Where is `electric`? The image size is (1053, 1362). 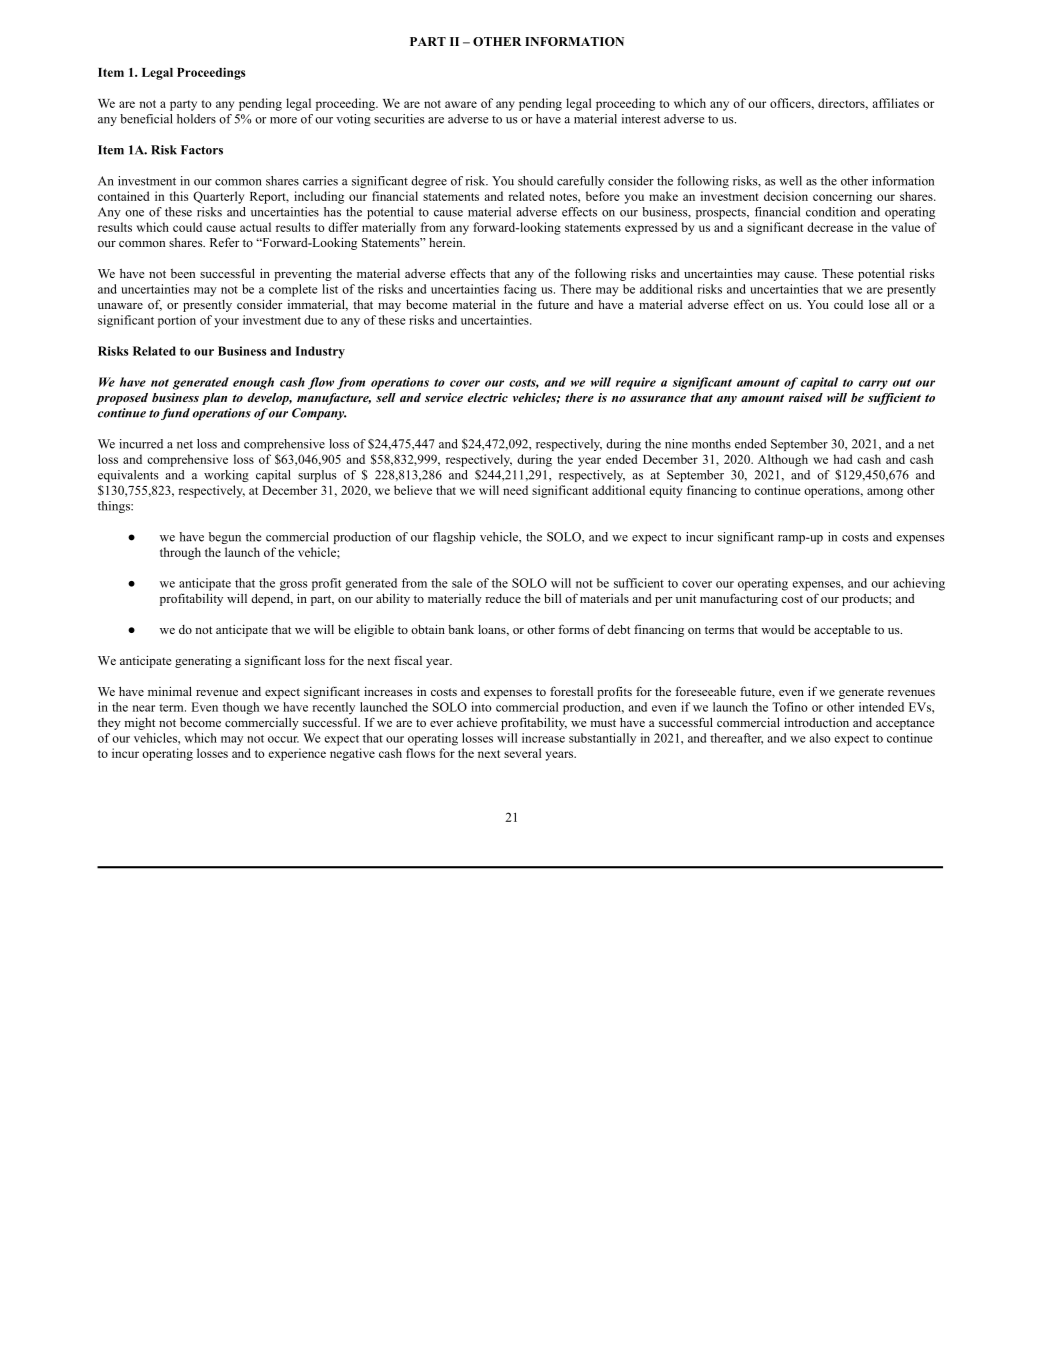 electric is located at coordinates (488, 397).
